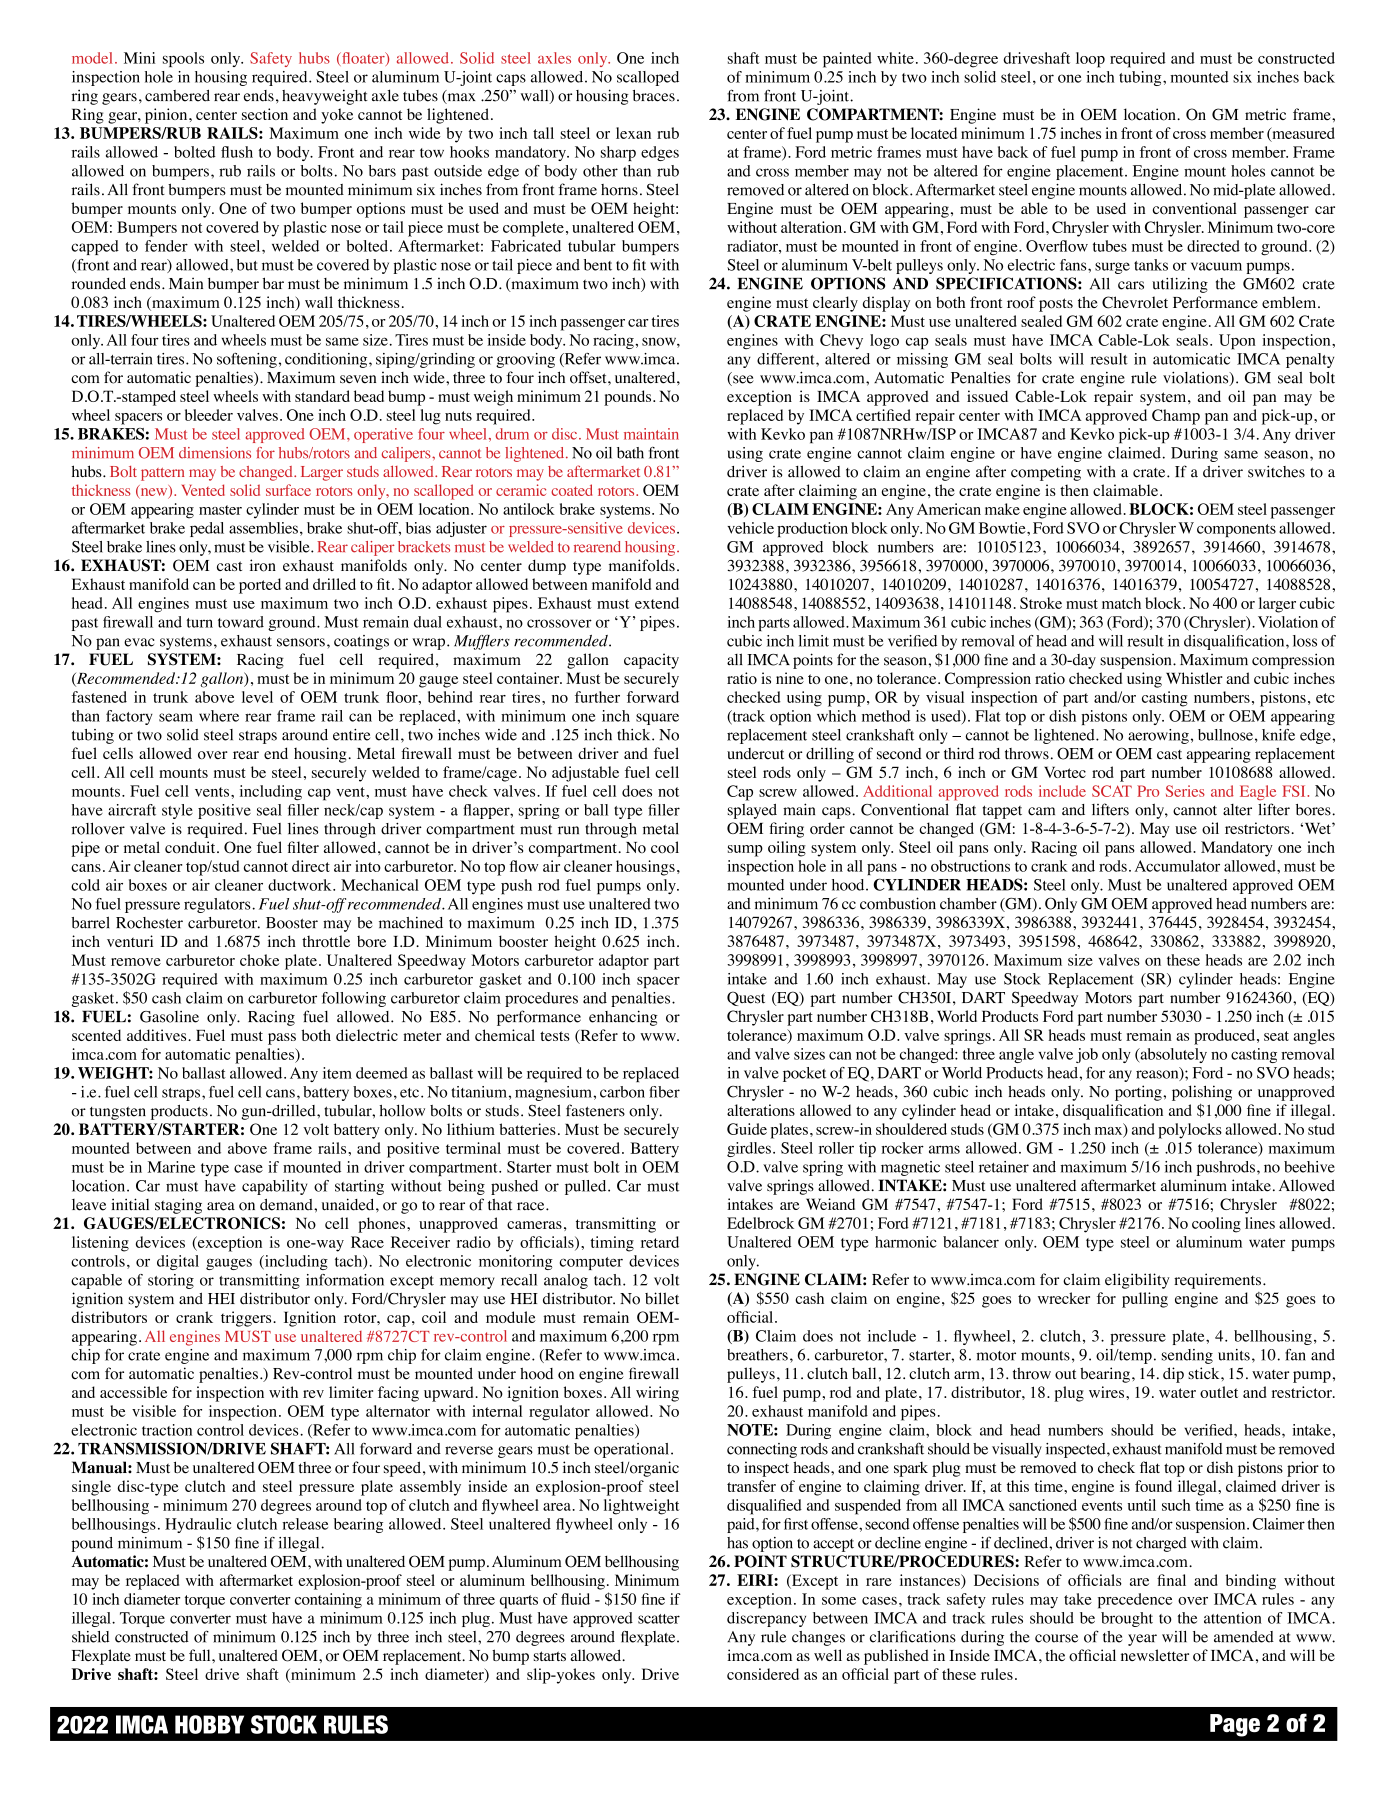 Image resolution: width=1386 pixels, height=1793 pixels. What do you see at coordinates (201, 1655) in the screenshot?
I see `full` at bounding box center [201, 1655].
